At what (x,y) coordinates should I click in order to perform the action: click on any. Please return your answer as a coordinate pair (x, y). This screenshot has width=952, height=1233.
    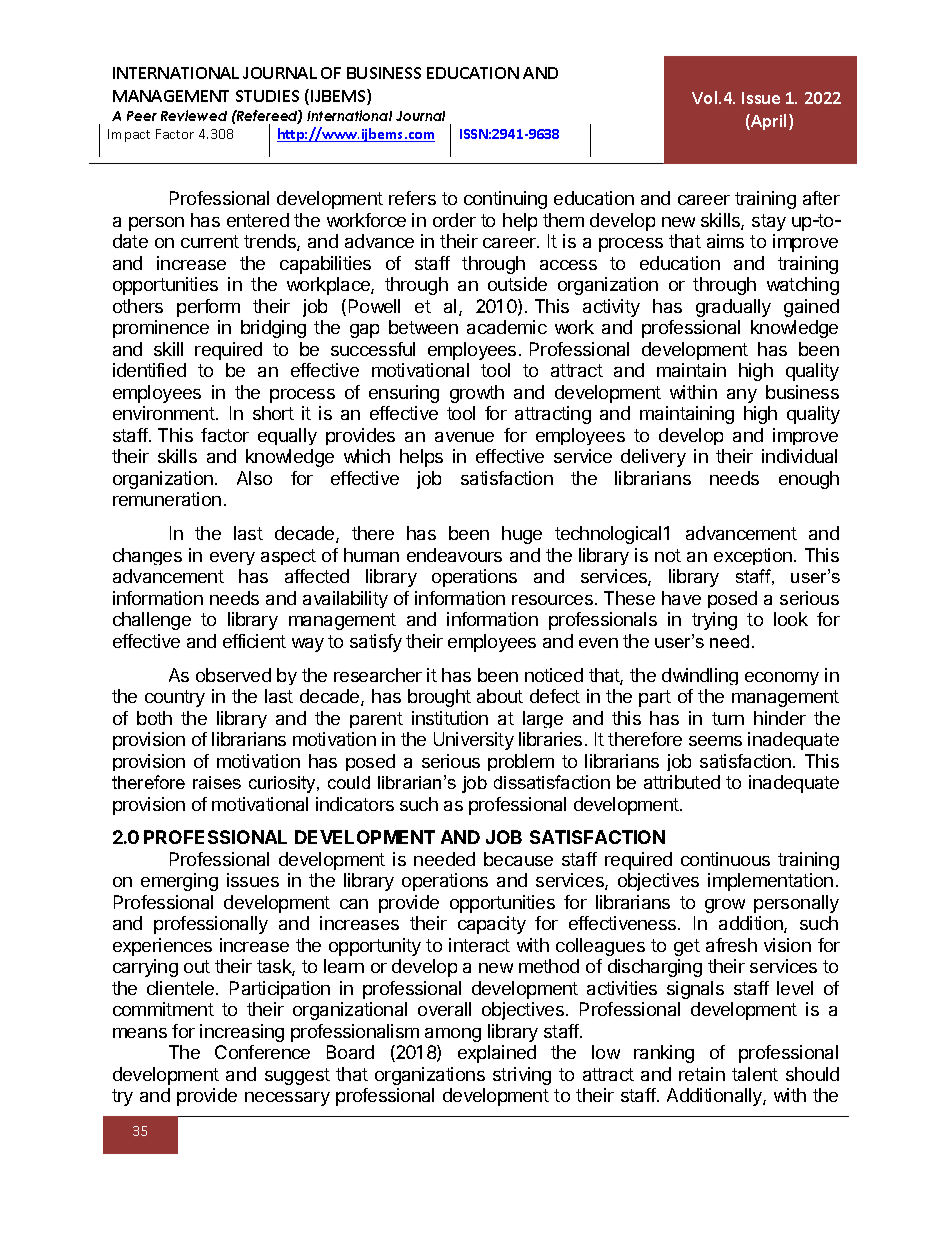
    Looking at the image, I should click on (742, 396).
